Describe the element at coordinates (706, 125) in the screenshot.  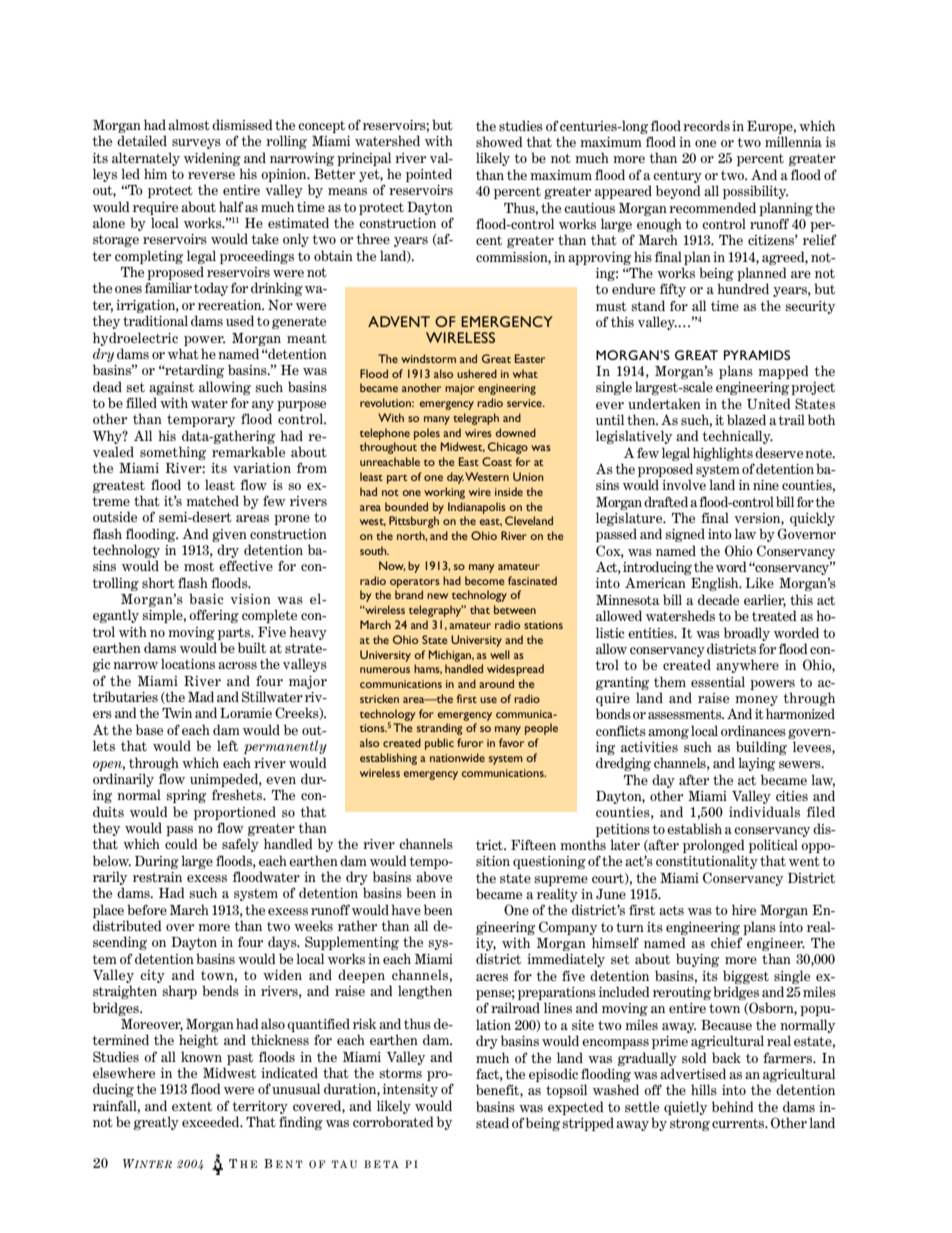
I see `records` at that location.
